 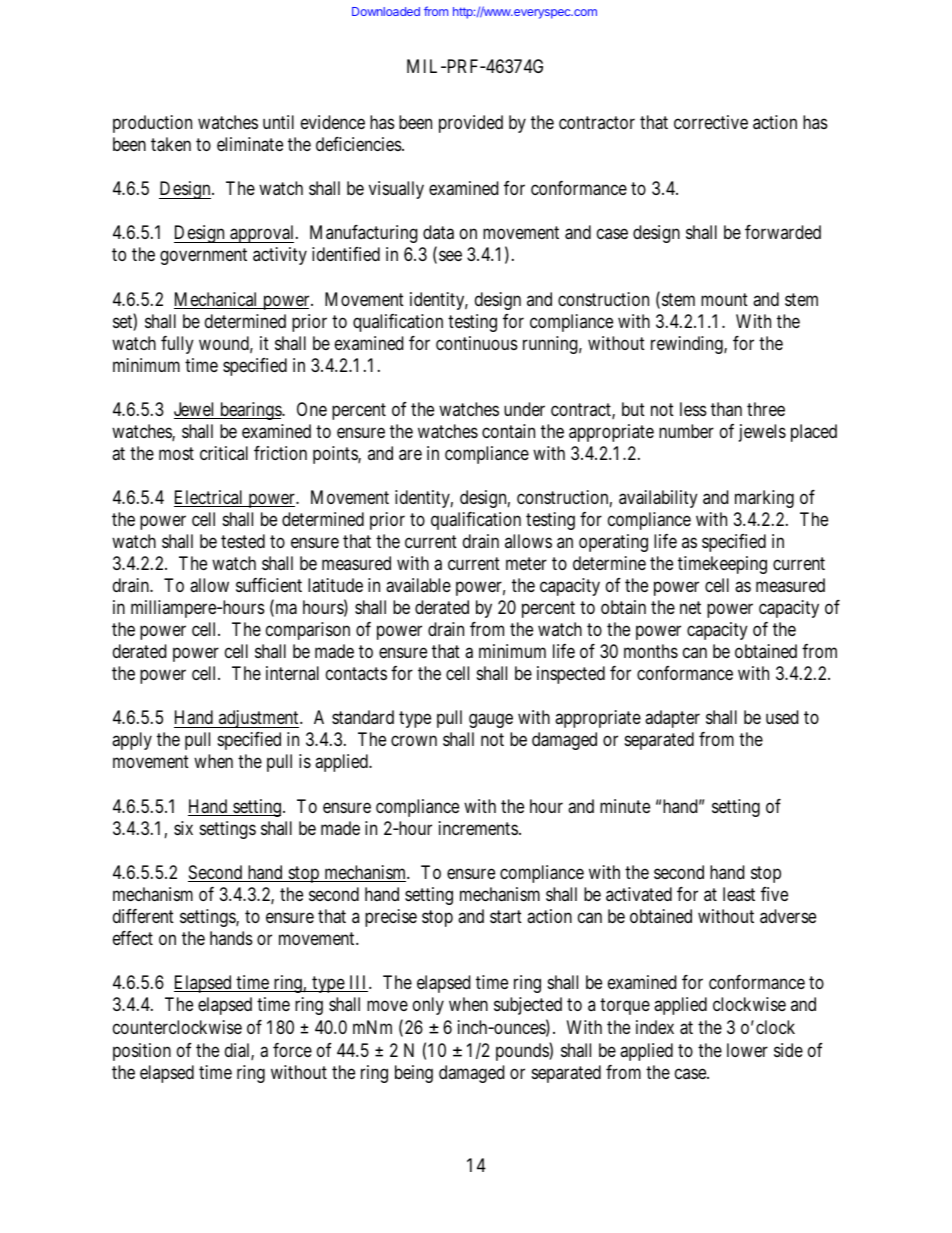 I want to click on corrective, so click(x=711, y=122).
